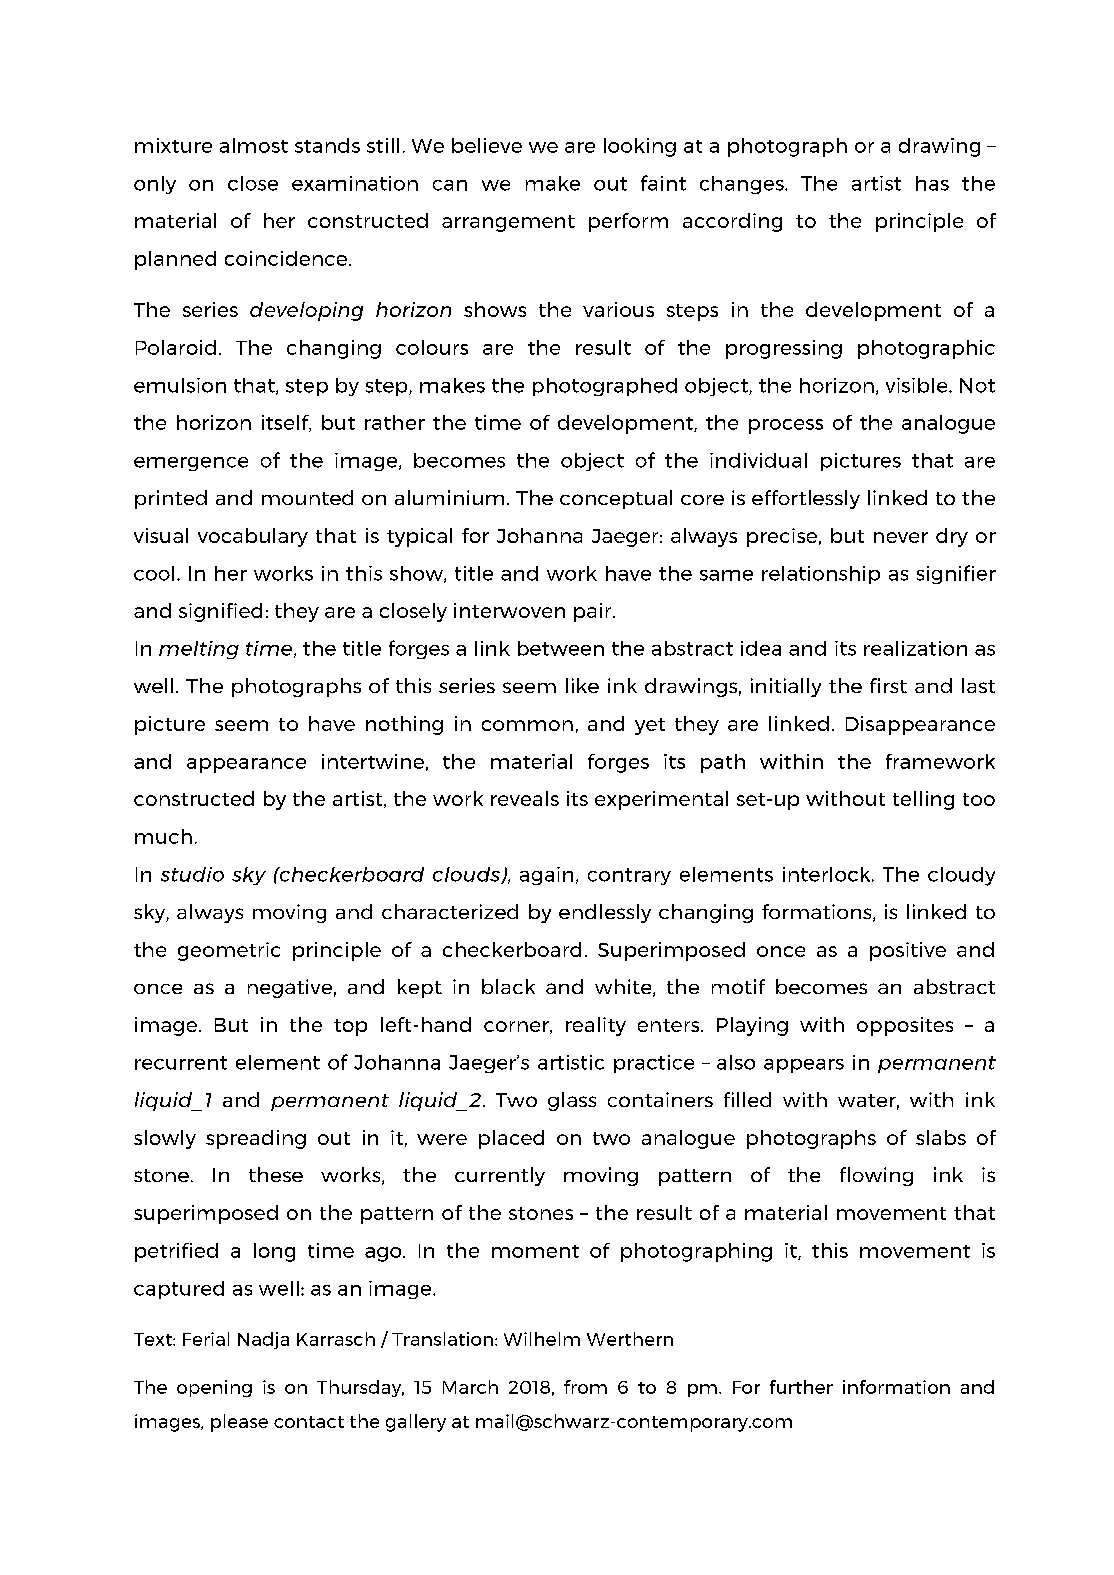  Describe the element at coordinates (290, 988) in the screenshot. I see `negative` at that location.
